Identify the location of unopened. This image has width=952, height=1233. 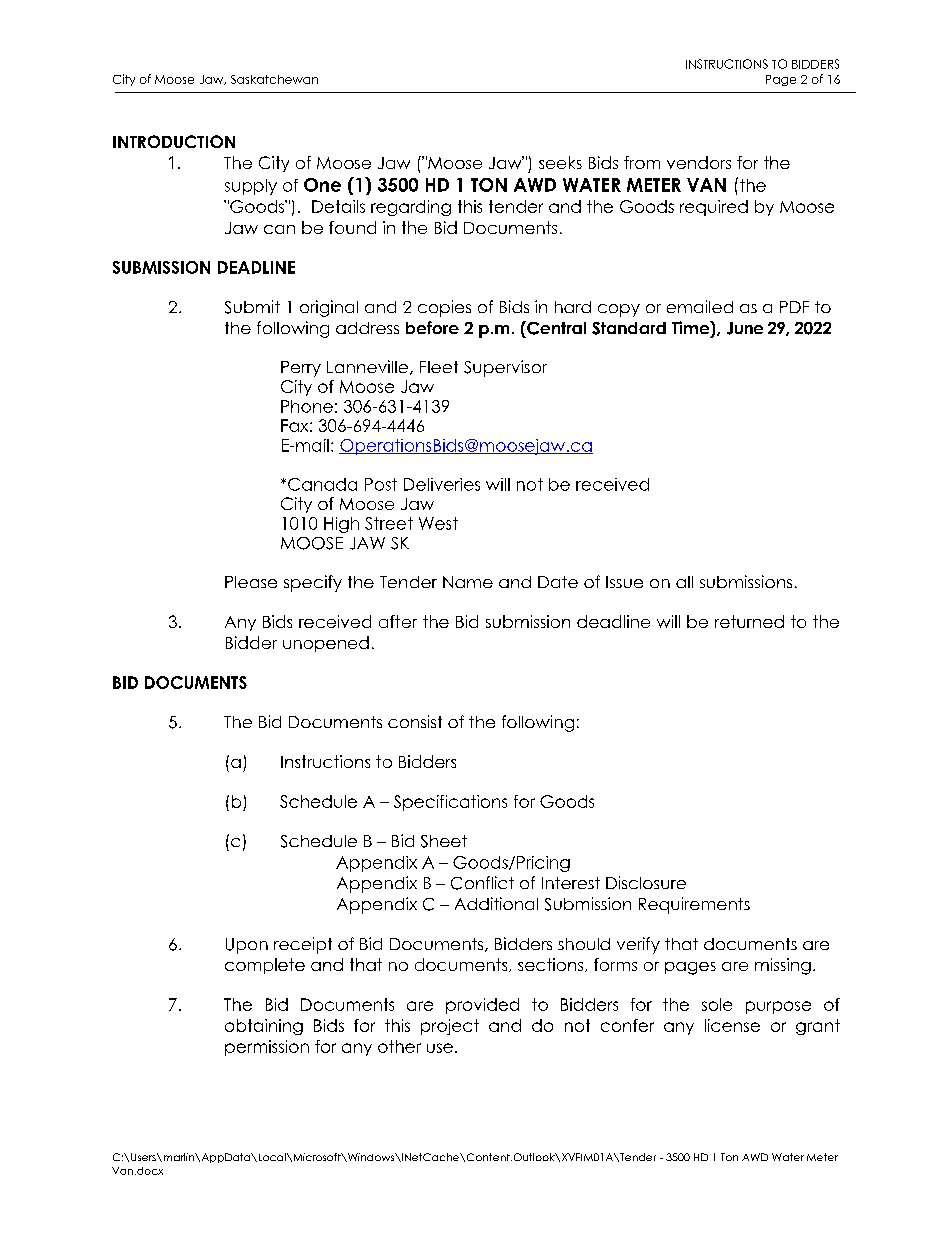
(326, 644).
